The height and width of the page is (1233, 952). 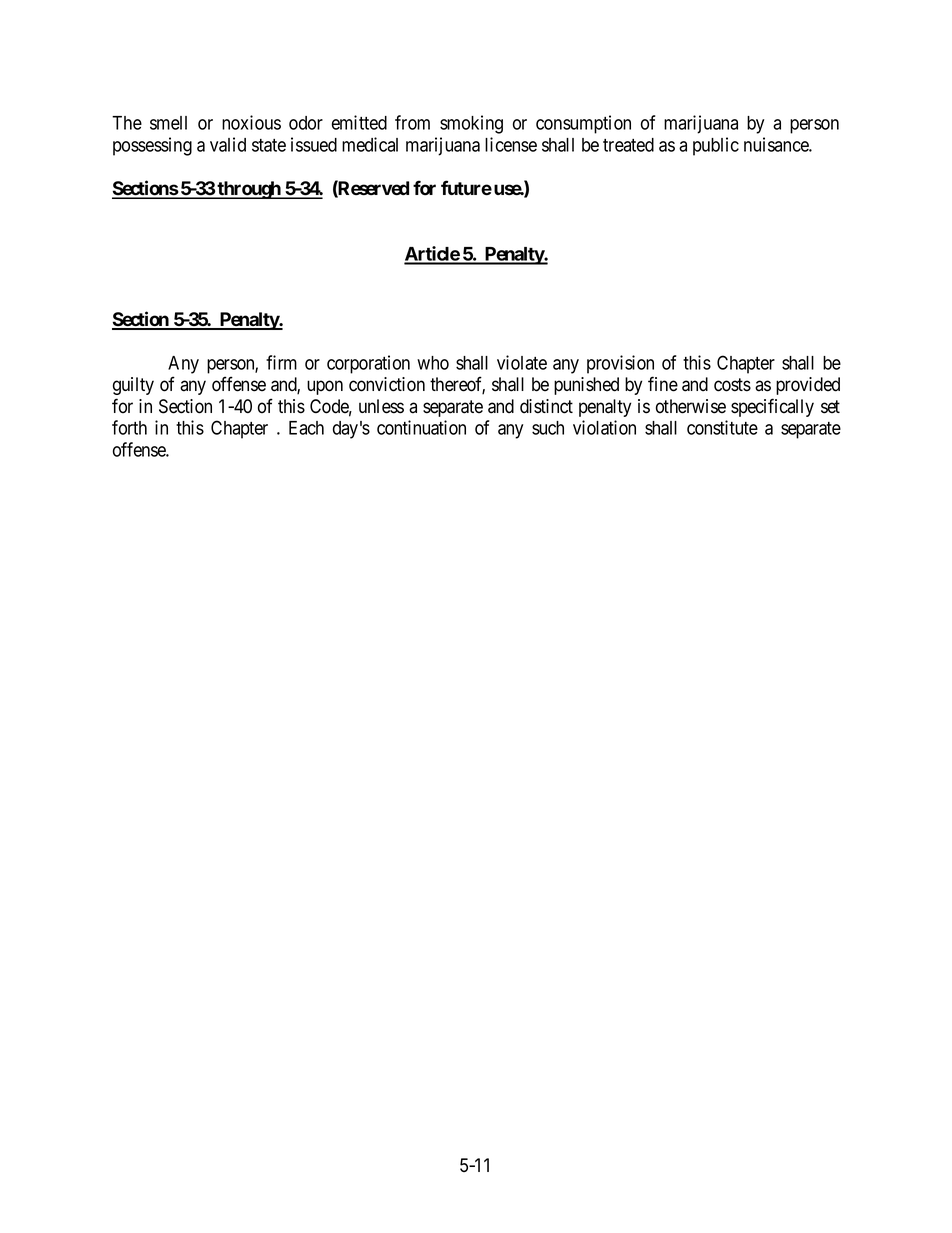 I want to click on constitute, so click(x=722, y=427).
